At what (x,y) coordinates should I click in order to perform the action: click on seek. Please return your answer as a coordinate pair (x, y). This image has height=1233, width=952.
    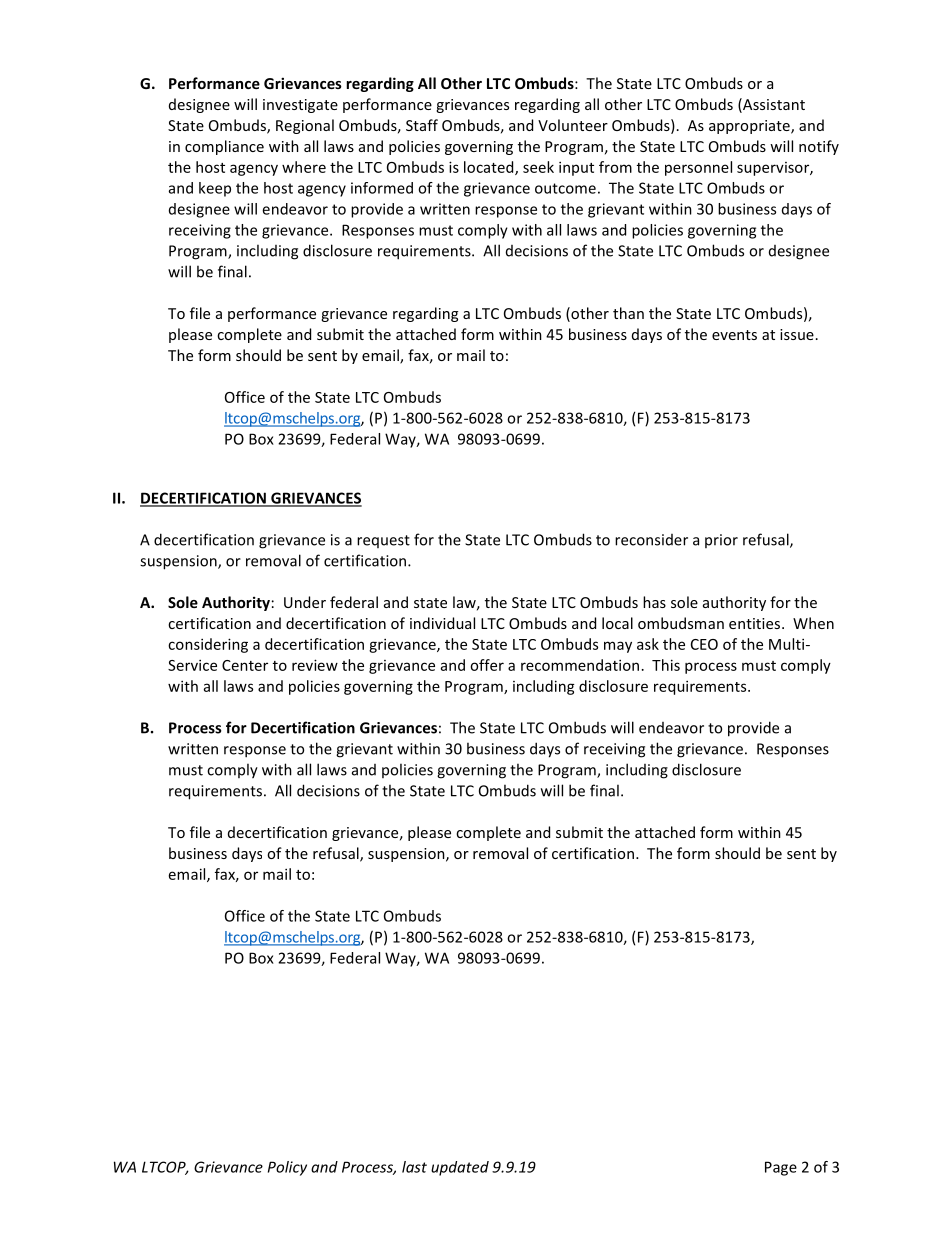
    Looking at the image, I should click on (538, 167).
